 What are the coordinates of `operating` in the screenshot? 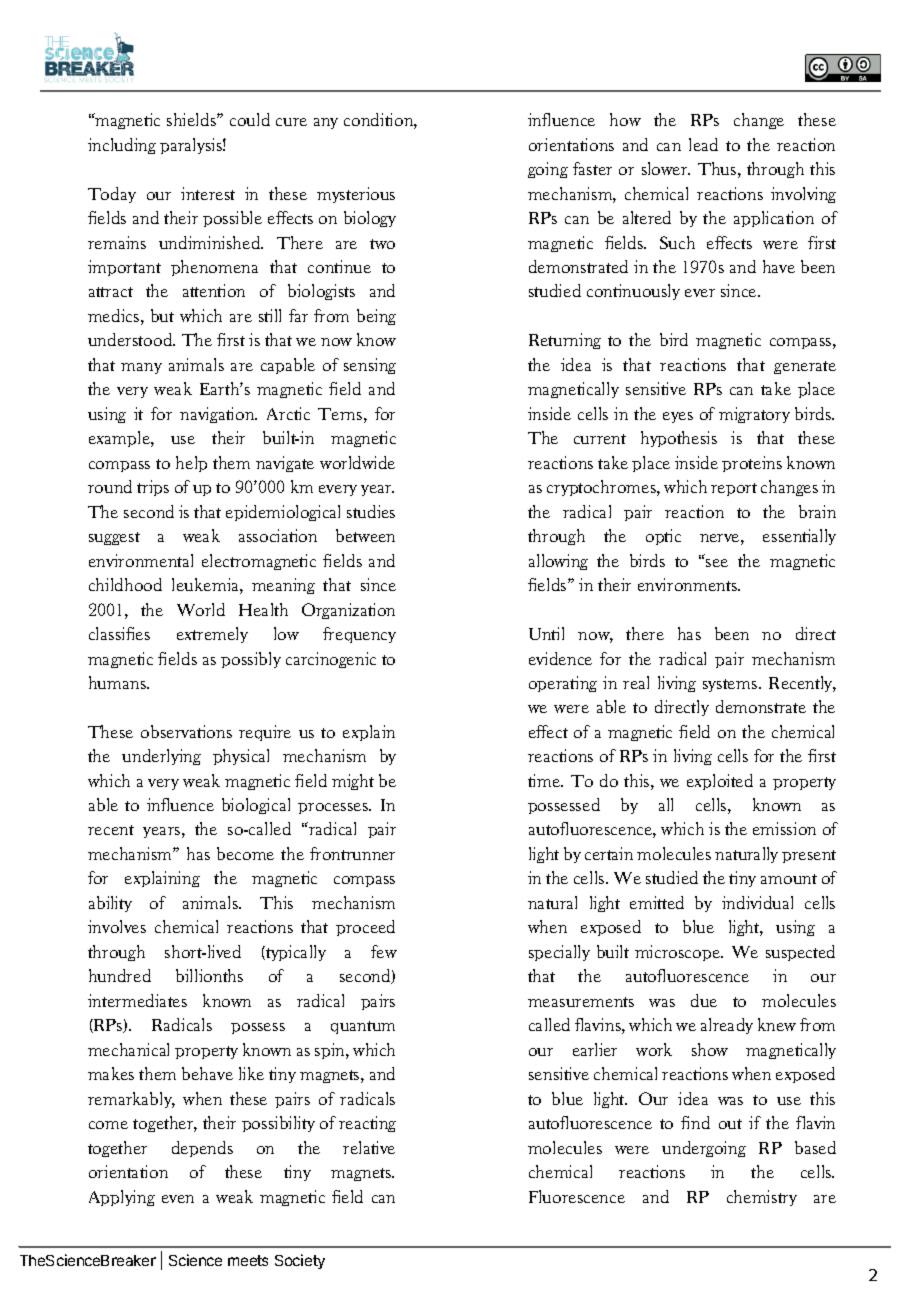 It's located at (563, 684).
